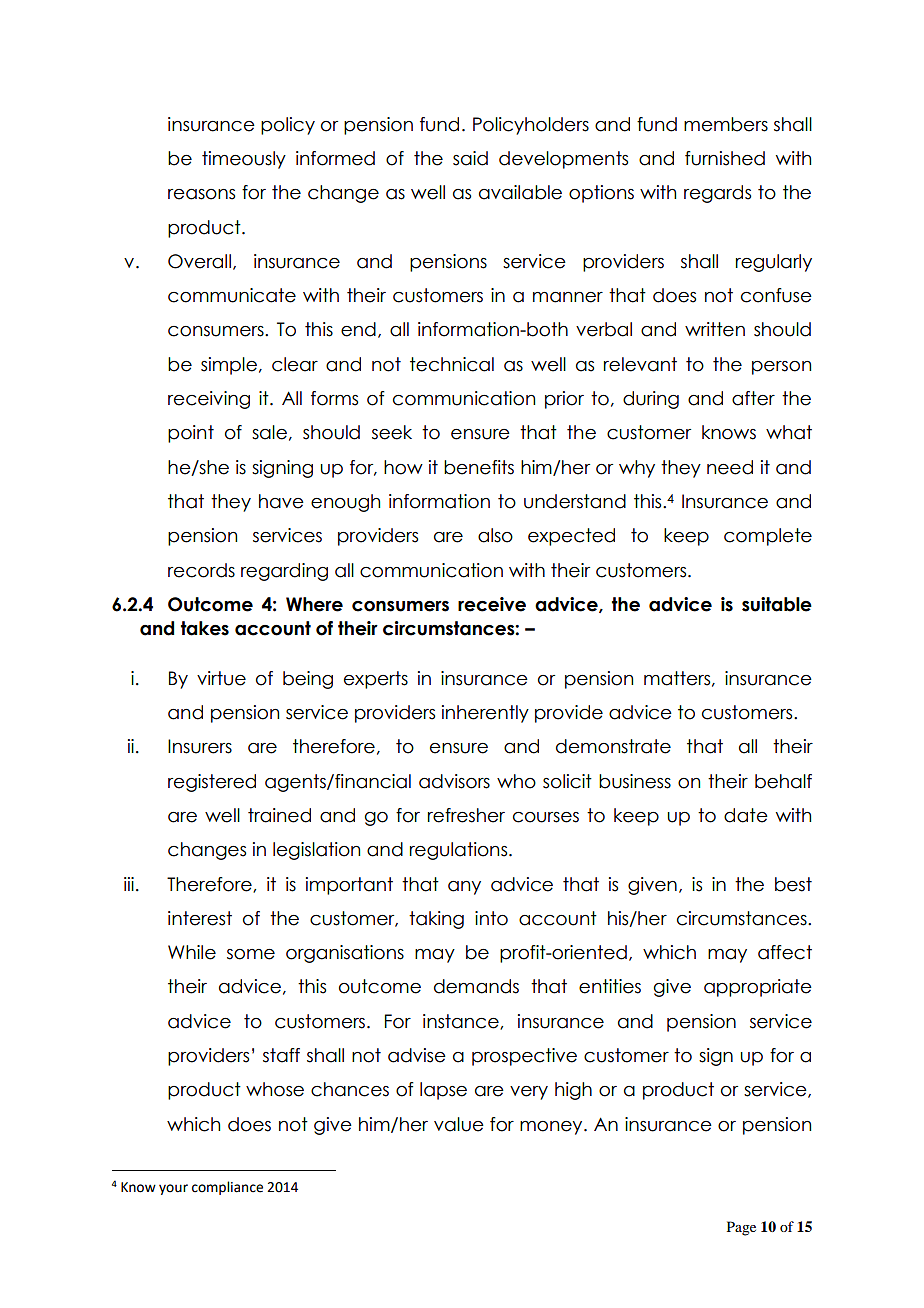 The image size is (924, 1308). What do you see at coordinates (459, 1124) in the screenshot?
I see `value` at bounding box center [459, 1124].
